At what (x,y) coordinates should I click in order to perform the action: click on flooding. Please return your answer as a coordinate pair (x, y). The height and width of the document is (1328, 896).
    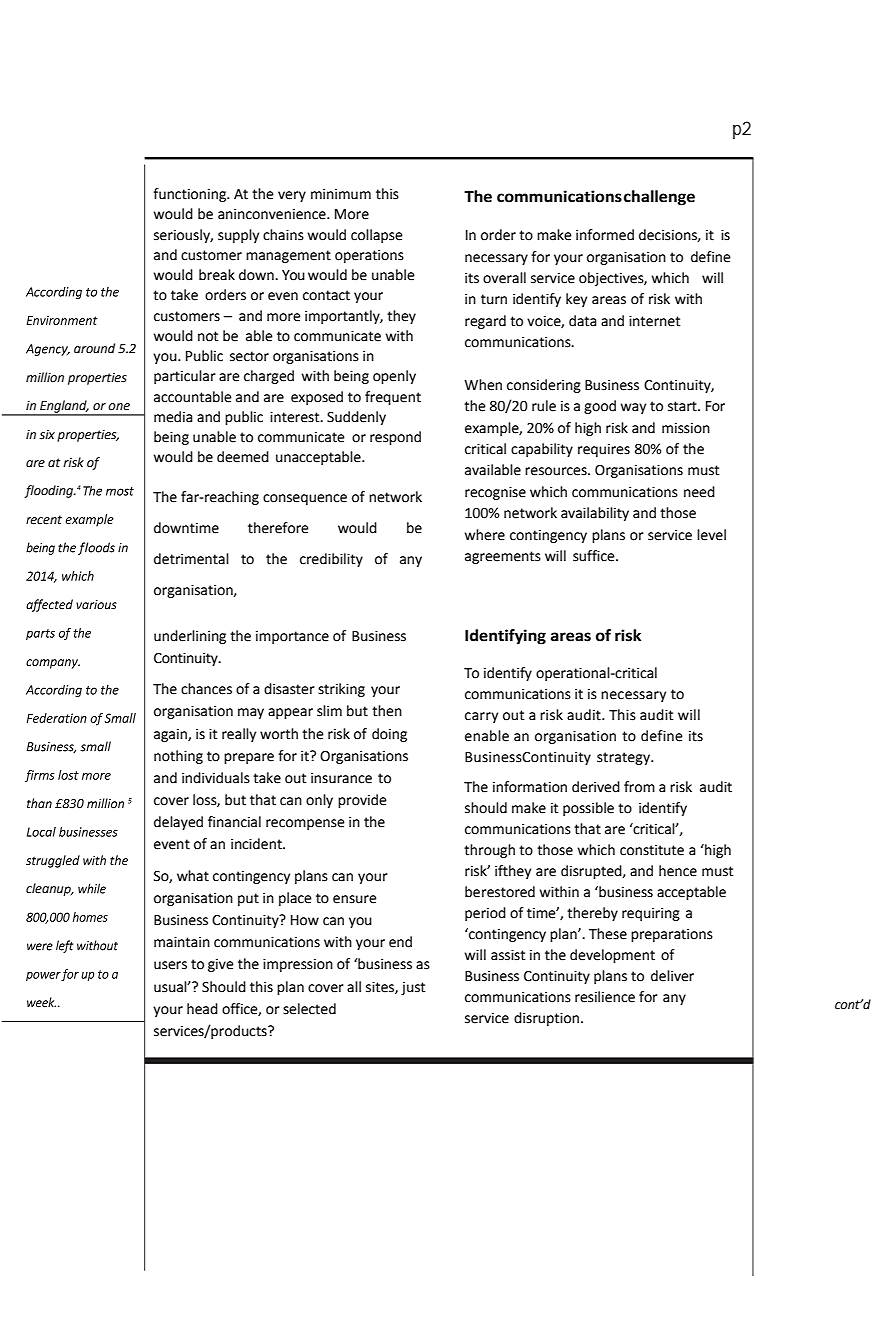
    Looking at the image, I should click on (49, 491).
